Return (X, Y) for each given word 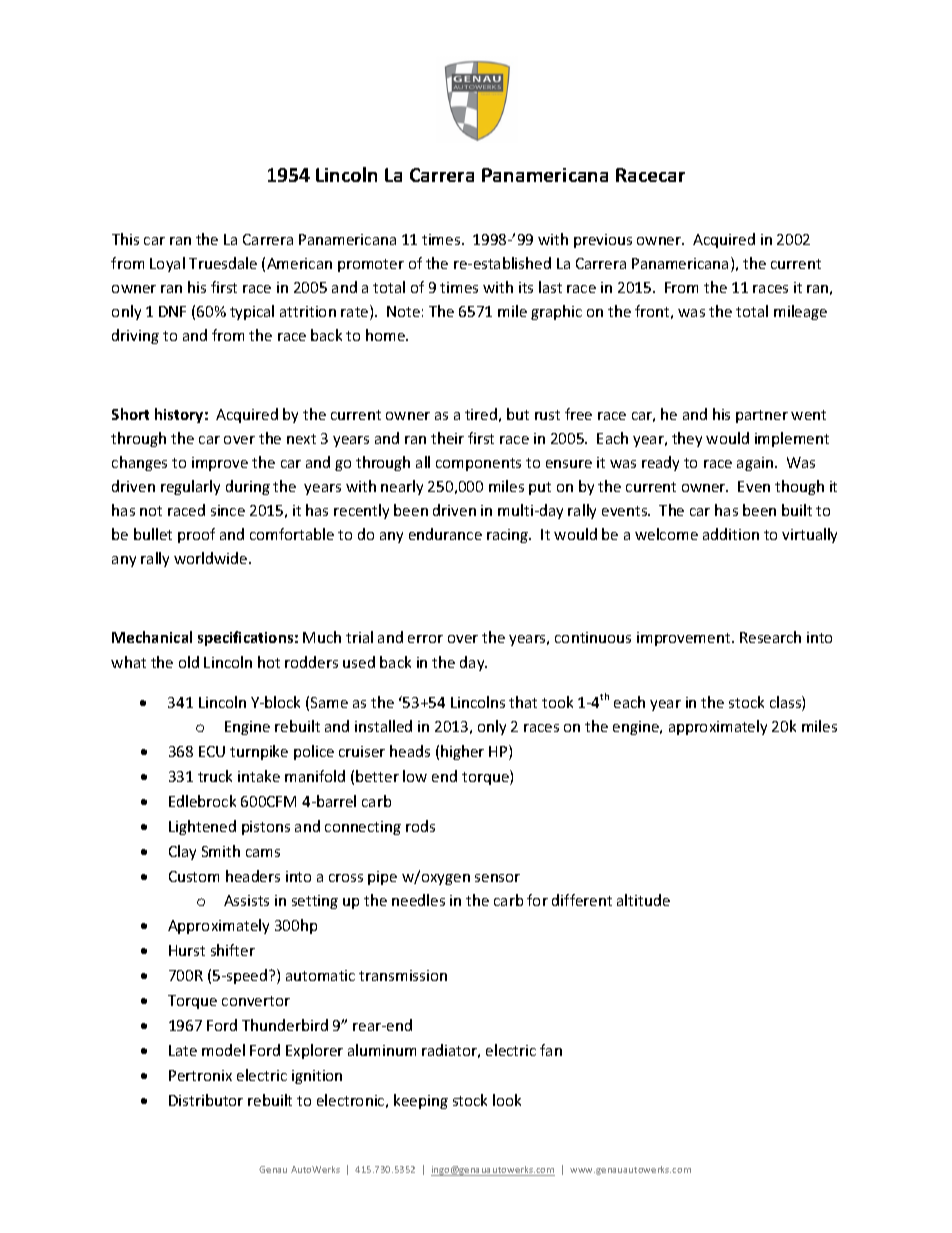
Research (770, 637)
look (507, 1100)
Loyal (167, 264)
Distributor (206, 1100)
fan (551, 1050)
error (425, 639)
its (526, 287)
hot (269, 662)
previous (603, 241)
